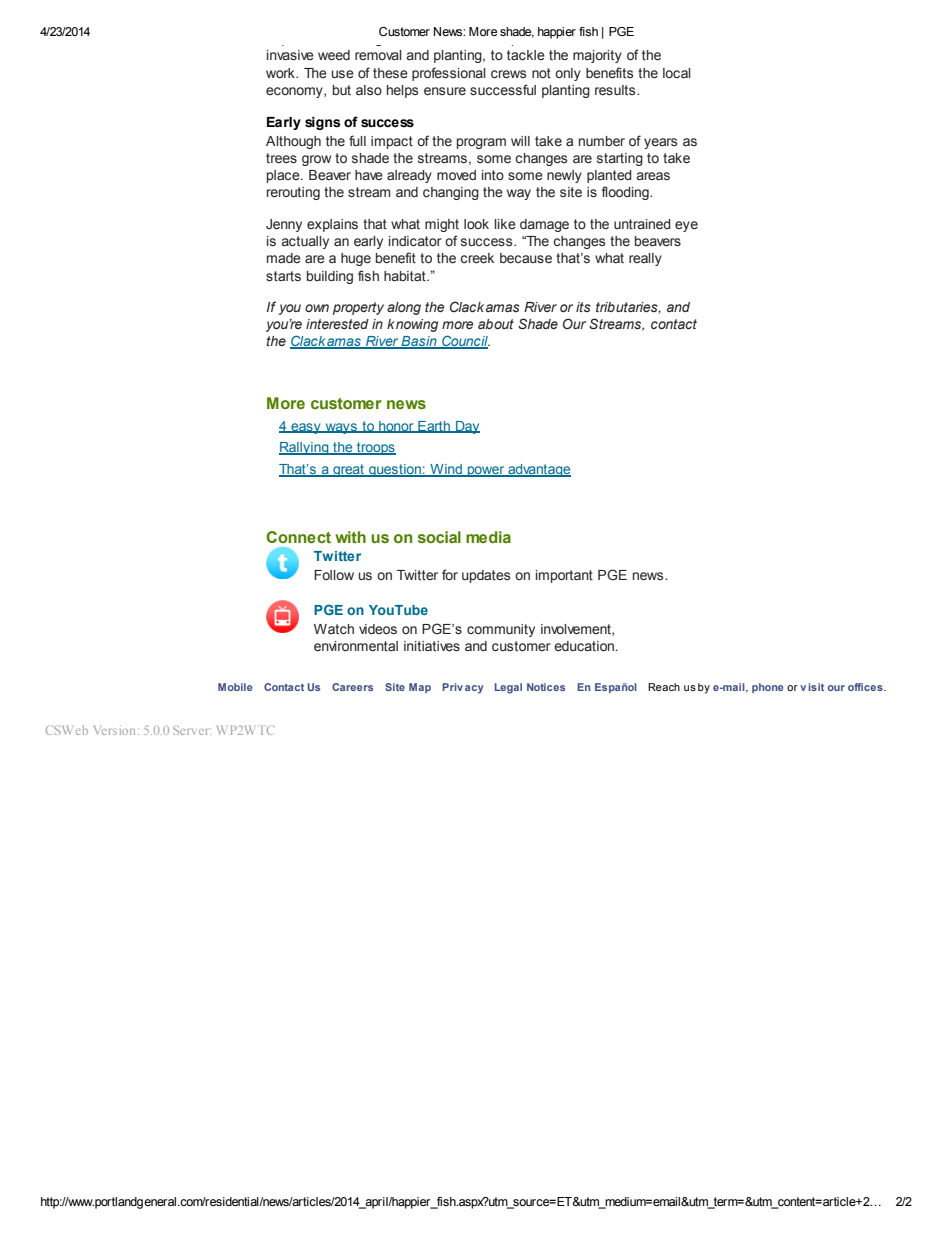  What do you see at coordinates (538, 470) in the screenshot?
I see `advantage` at bounding box center [538, 470].
